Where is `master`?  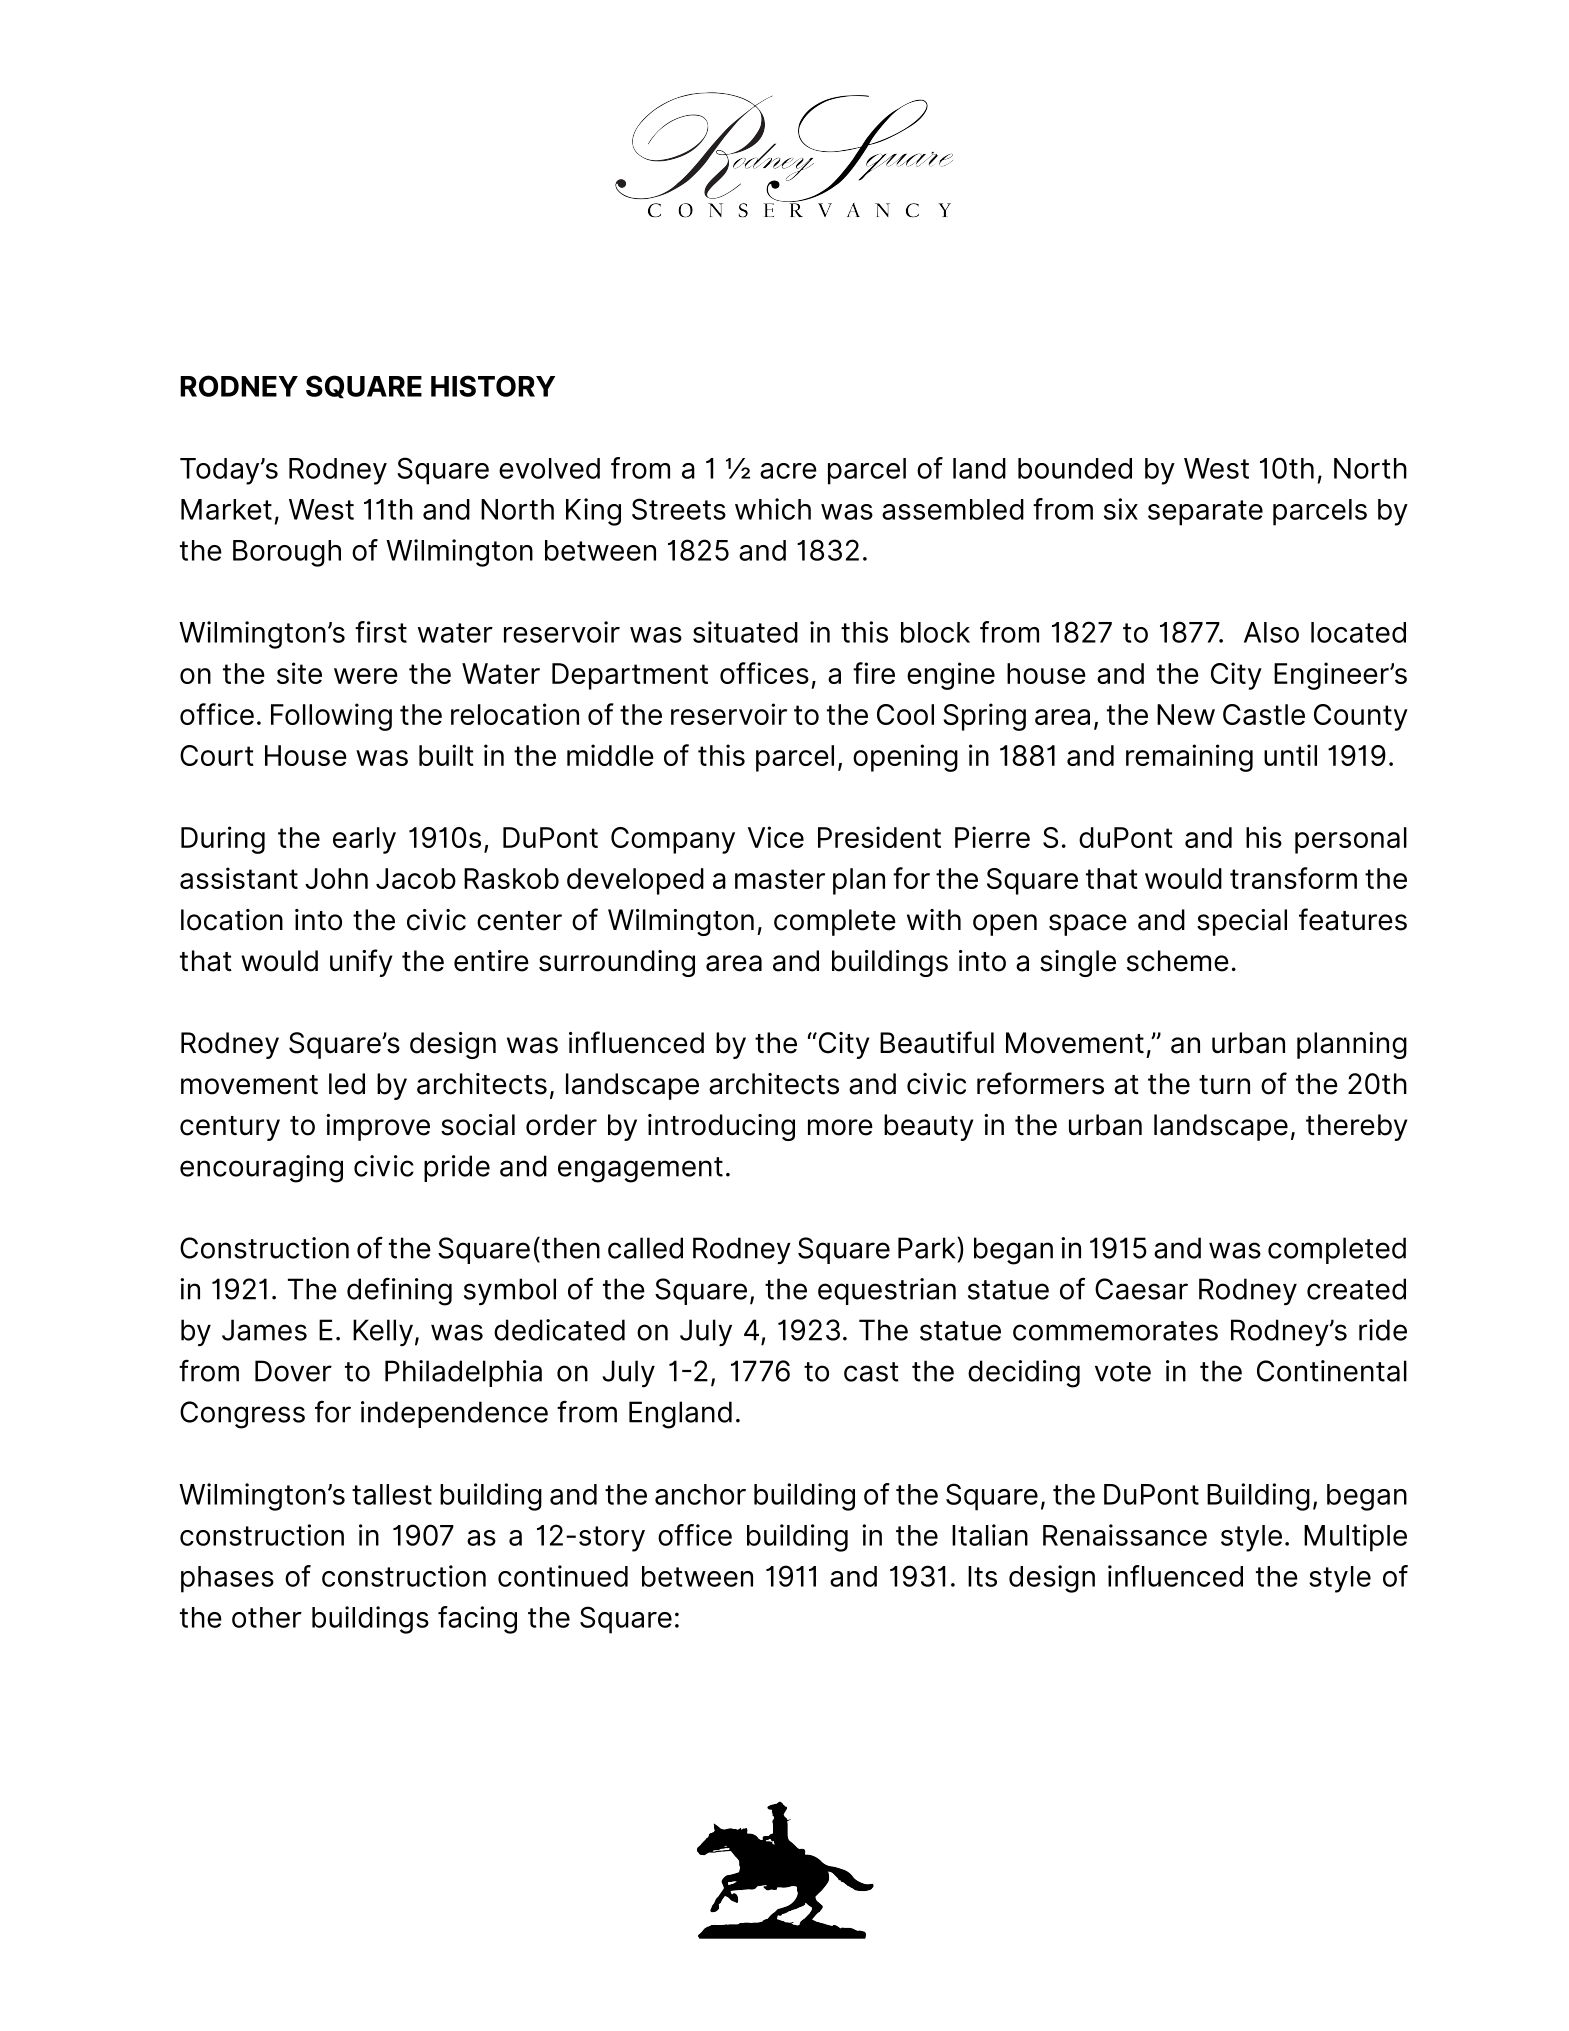
master is located at coordinates (780, 879).
